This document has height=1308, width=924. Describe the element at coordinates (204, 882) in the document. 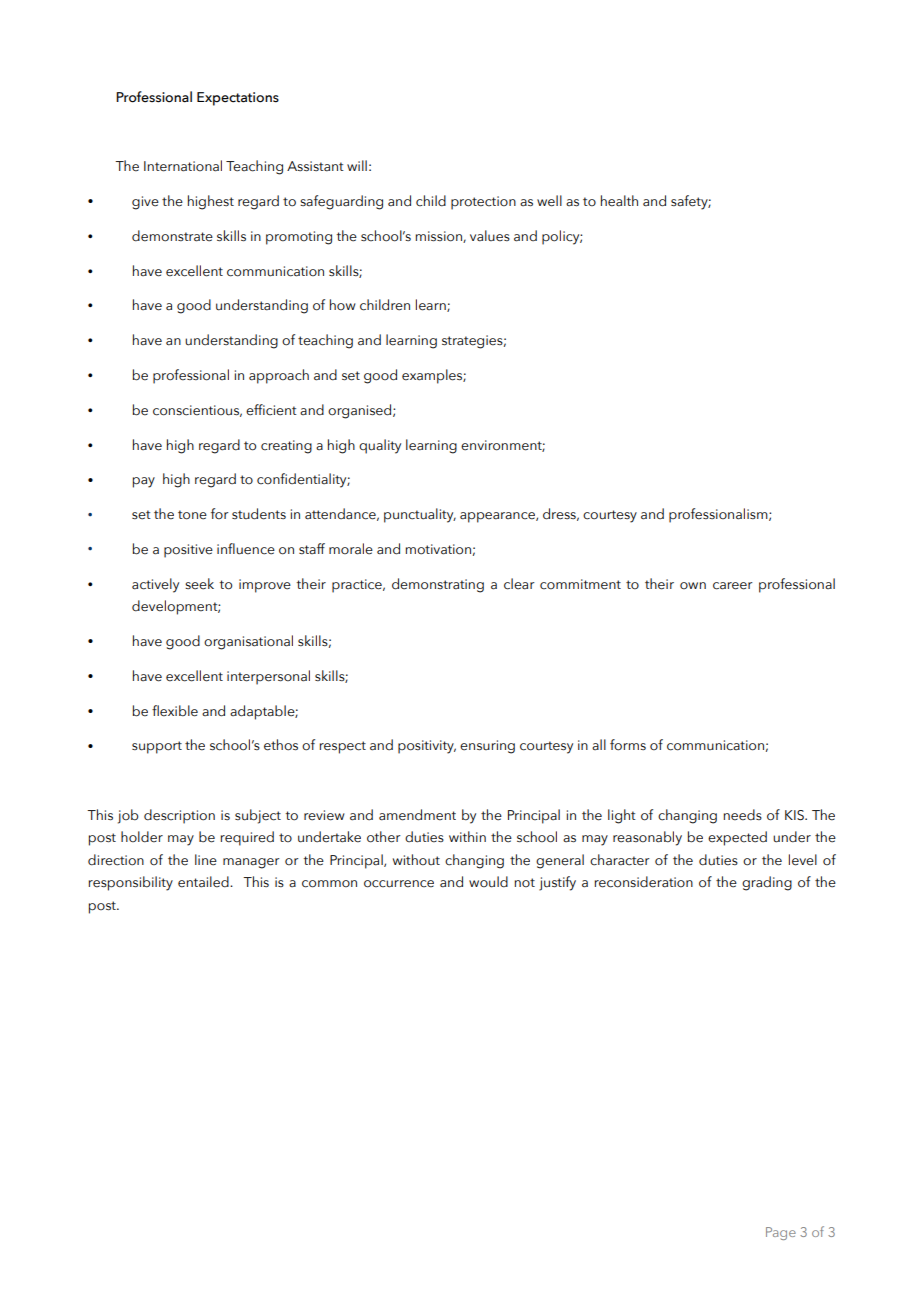

I see `entailed` at that location.
